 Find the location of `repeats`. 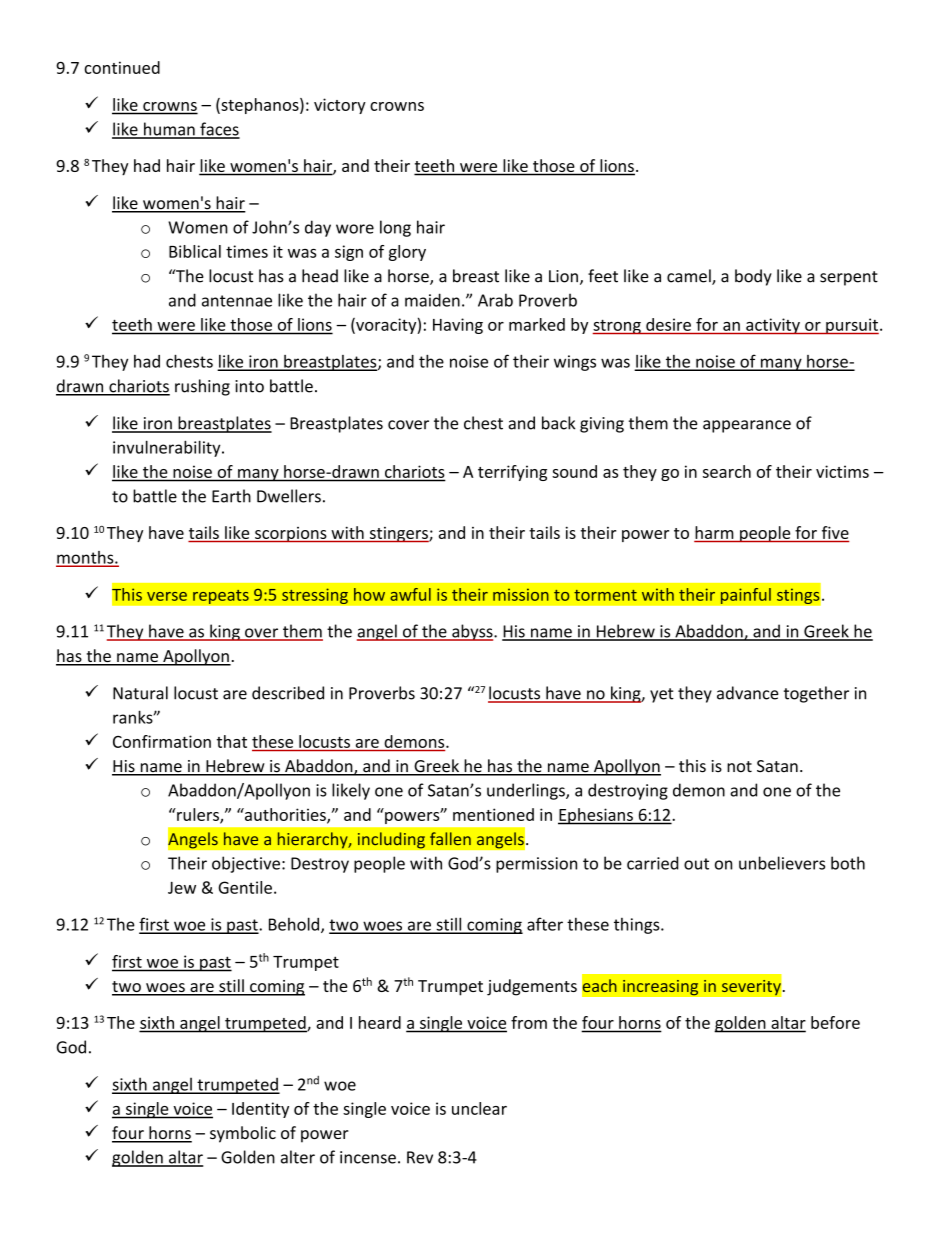

repeats is located at coordinates (221, 596).
